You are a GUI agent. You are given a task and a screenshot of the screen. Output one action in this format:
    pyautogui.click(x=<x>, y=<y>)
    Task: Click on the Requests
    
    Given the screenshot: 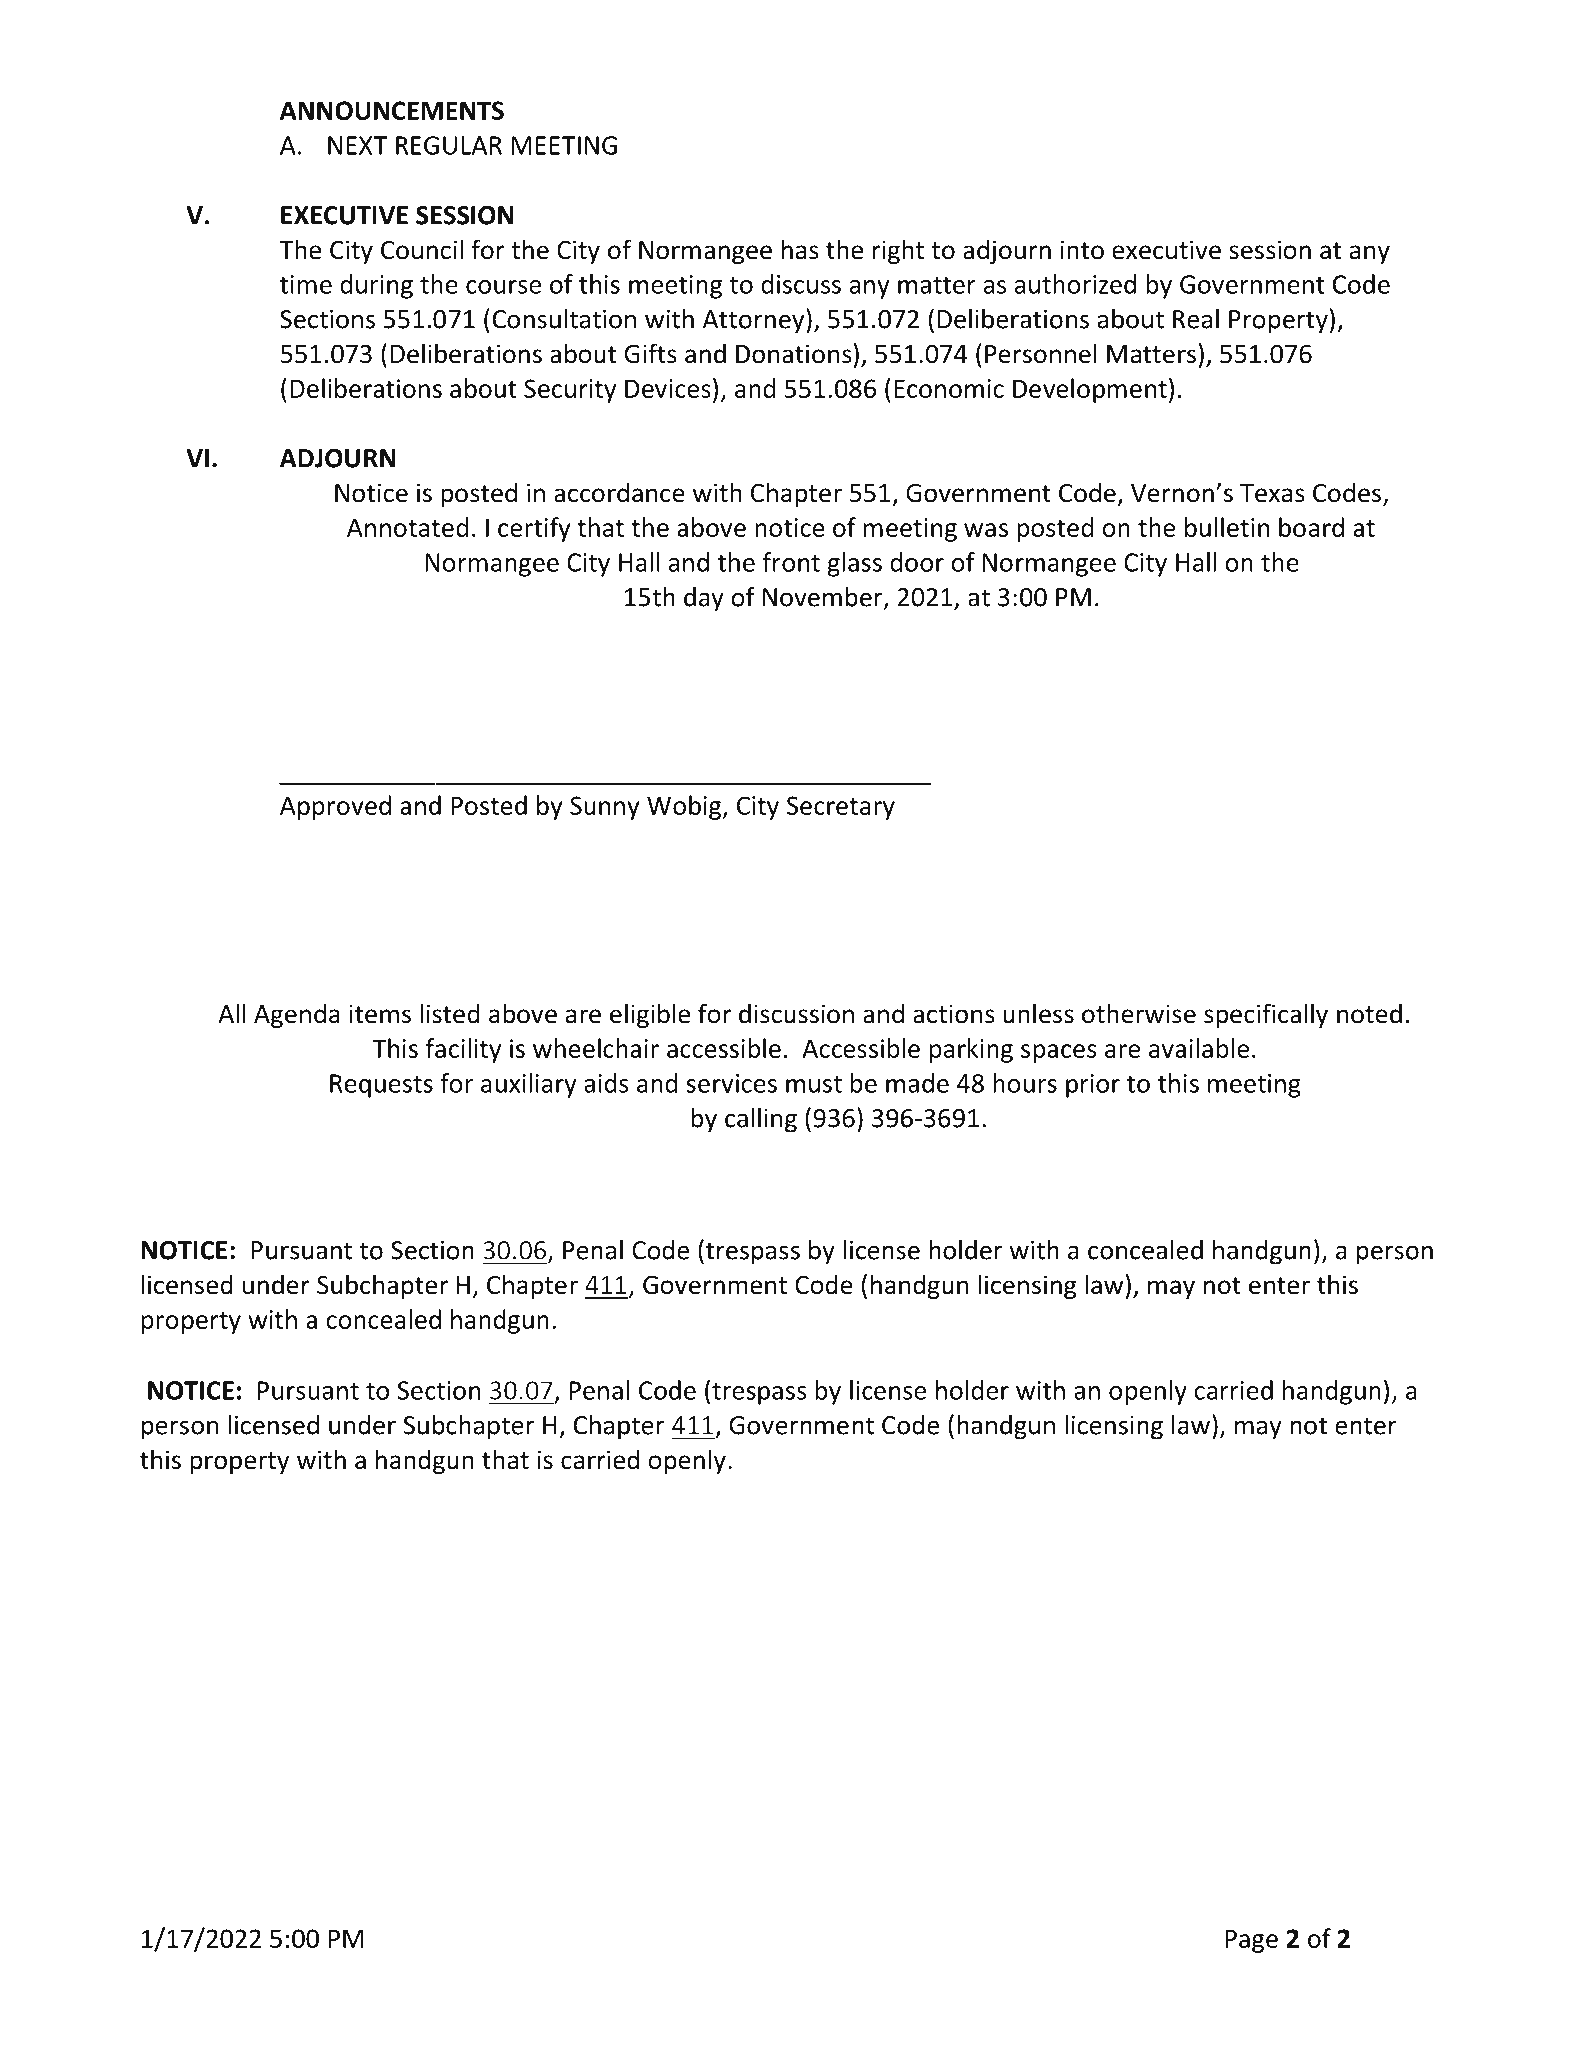 What is the action you would take?
    pyautogui.click(x=381, y=1086)
